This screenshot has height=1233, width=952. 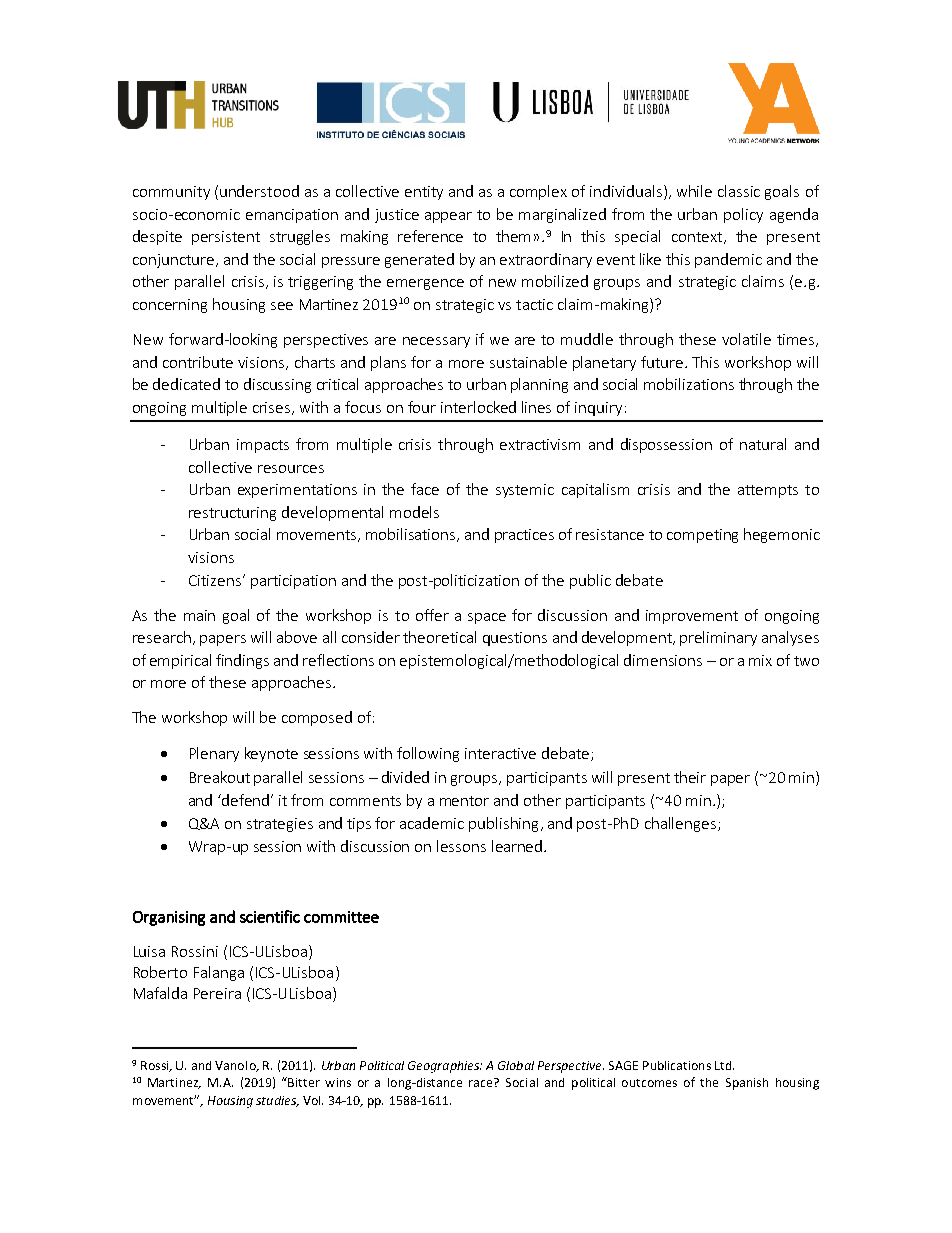 I want to click on attempts, so click(x=768, y=491).
